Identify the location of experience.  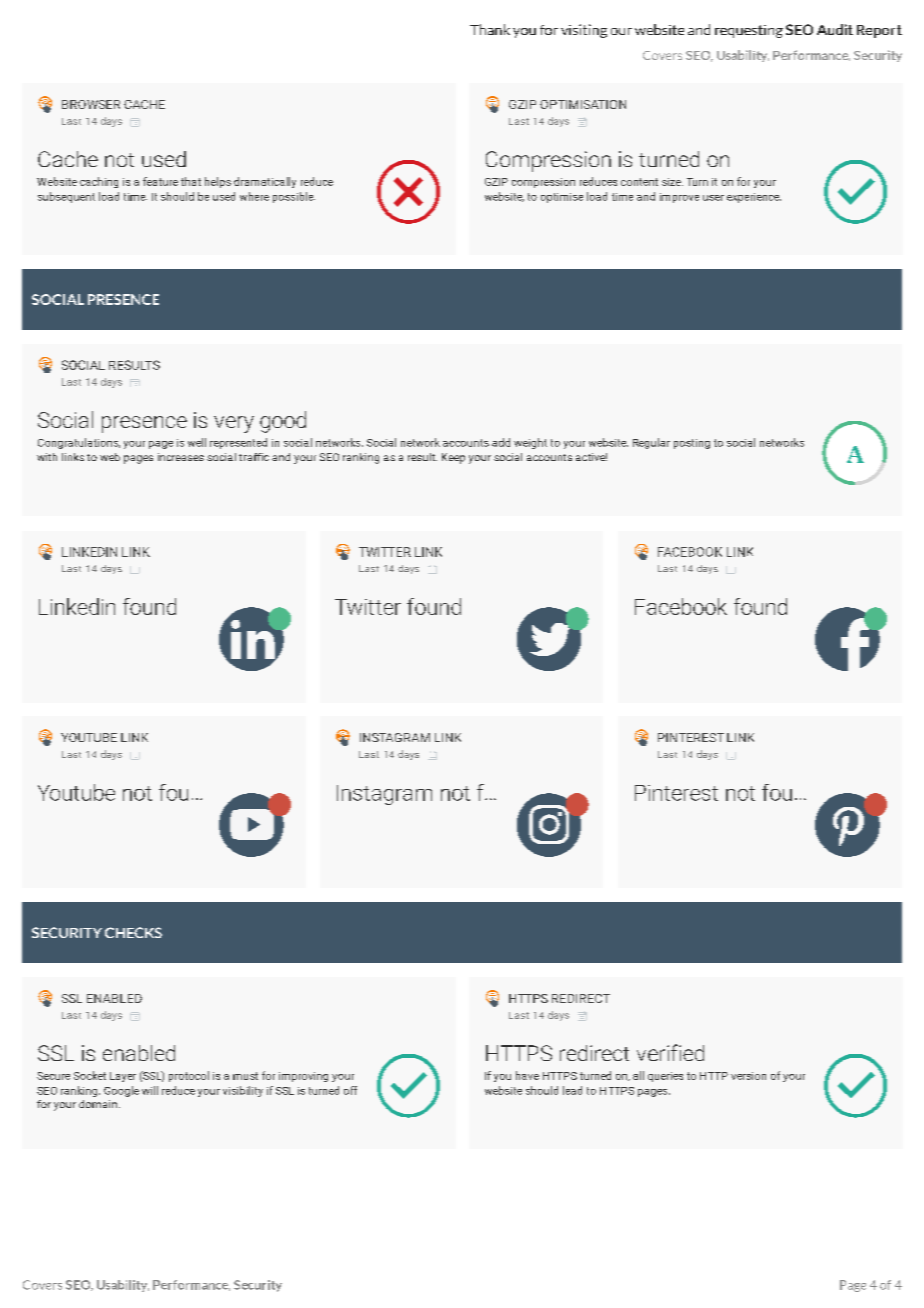
(754, 198).
